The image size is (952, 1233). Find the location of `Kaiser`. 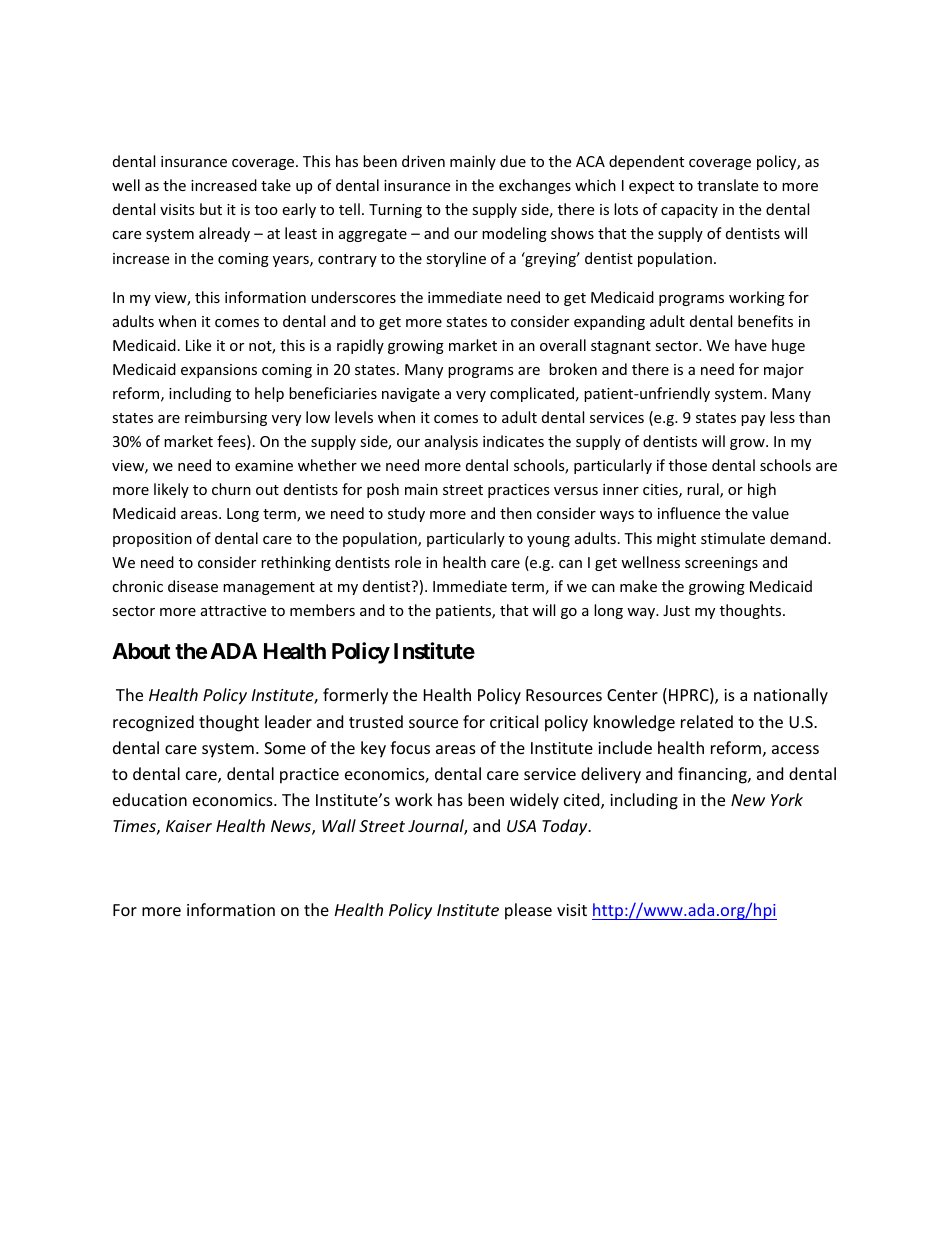

Kaiser is located at coordinates (189, 826).
